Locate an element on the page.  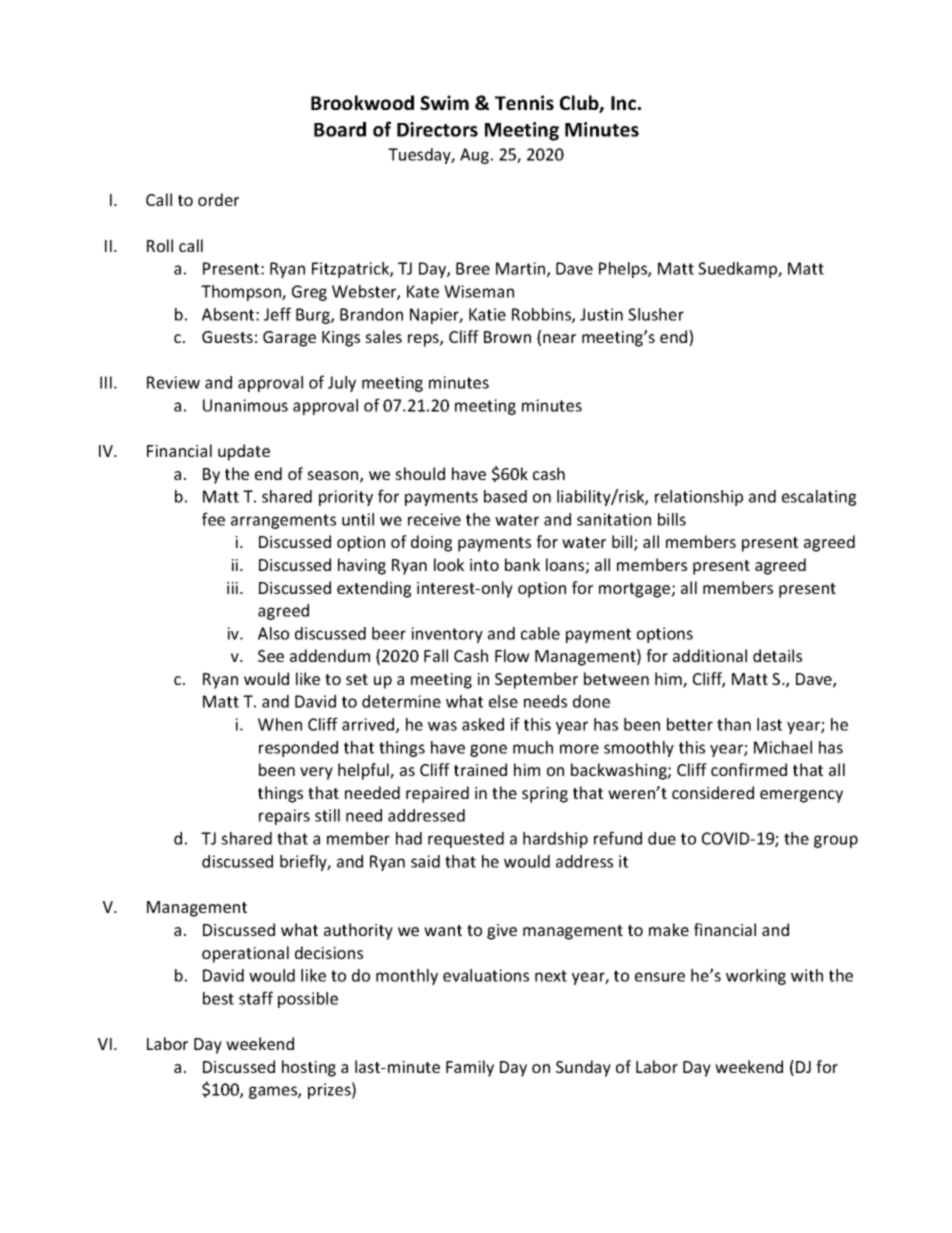
based is located at coordinates (505, 496).
